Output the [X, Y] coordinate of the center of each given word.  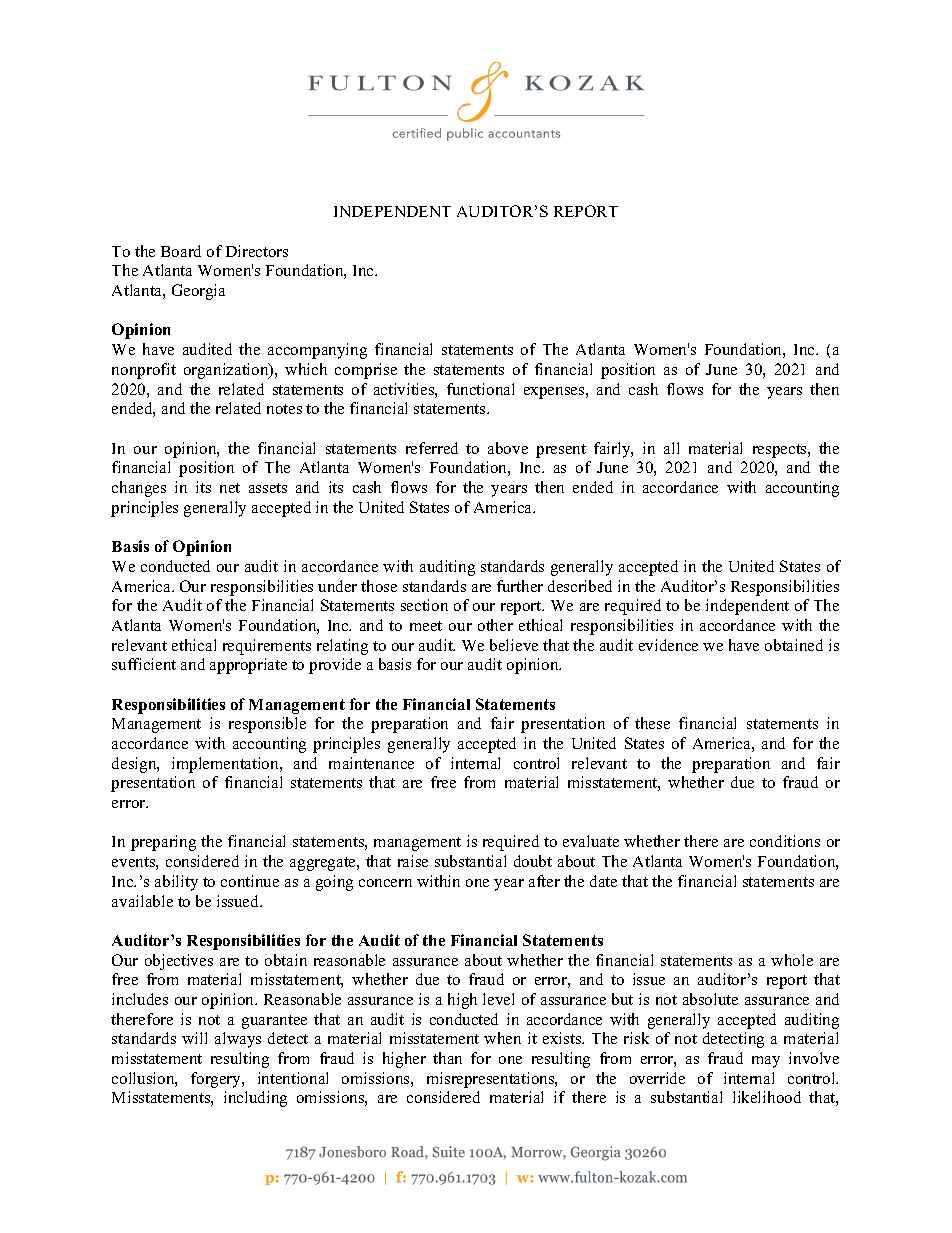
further [520, 586]
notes [284, 409]
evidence [668, 645]
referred [432, 448]
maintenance [371, 763]
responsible [267, 725]
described [580, 586]
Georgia [198, 292]
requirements [267, 647]
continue [250, 881]
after [544, 881]
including [255, 1099]
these [652, 723]
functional [480, 389]
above [508, 448]
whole [792, 960]
